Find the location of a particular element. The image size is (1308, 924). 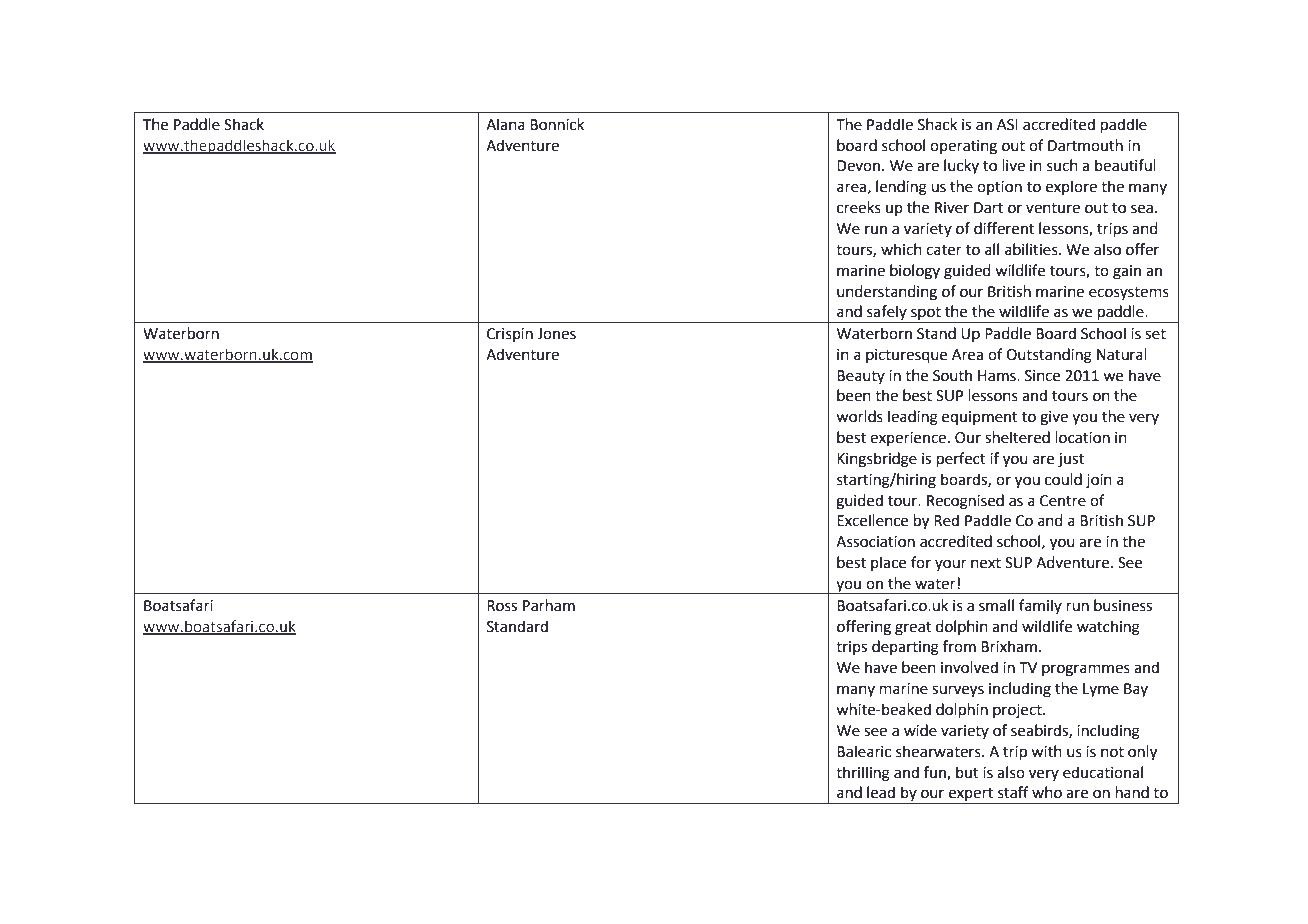

Balearic is located at coordinates (864, 751).
